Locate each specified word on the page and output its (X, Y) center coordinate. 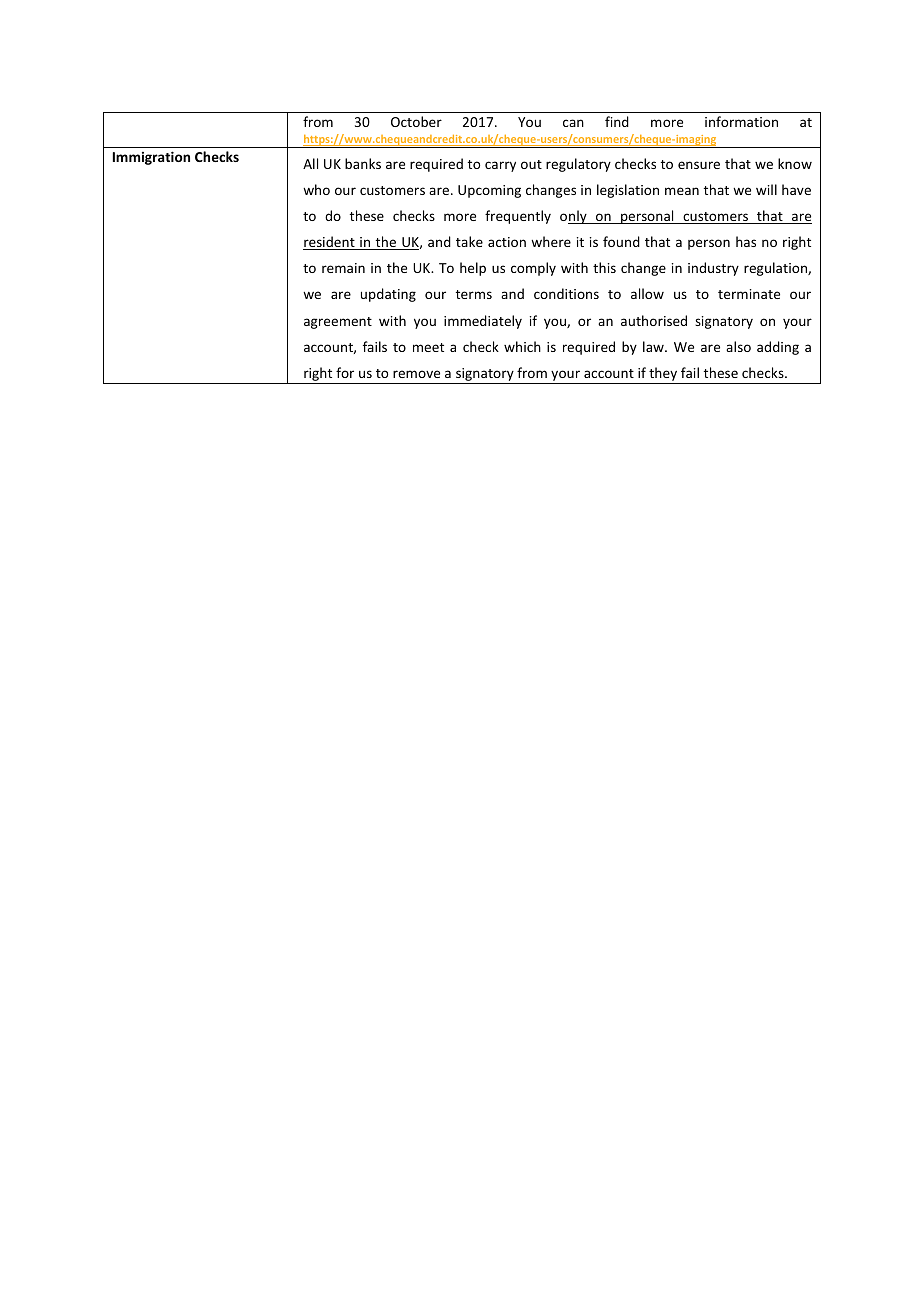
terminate (749, 294)
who (316, 189)
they (663, 375)
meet (428, 347)
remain (343, 268)
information (741, 121)
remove (416, 374)
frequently (518, 217)
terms (474, 294)
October (416, 121)
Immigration (151, 158)
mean (682, 191)
